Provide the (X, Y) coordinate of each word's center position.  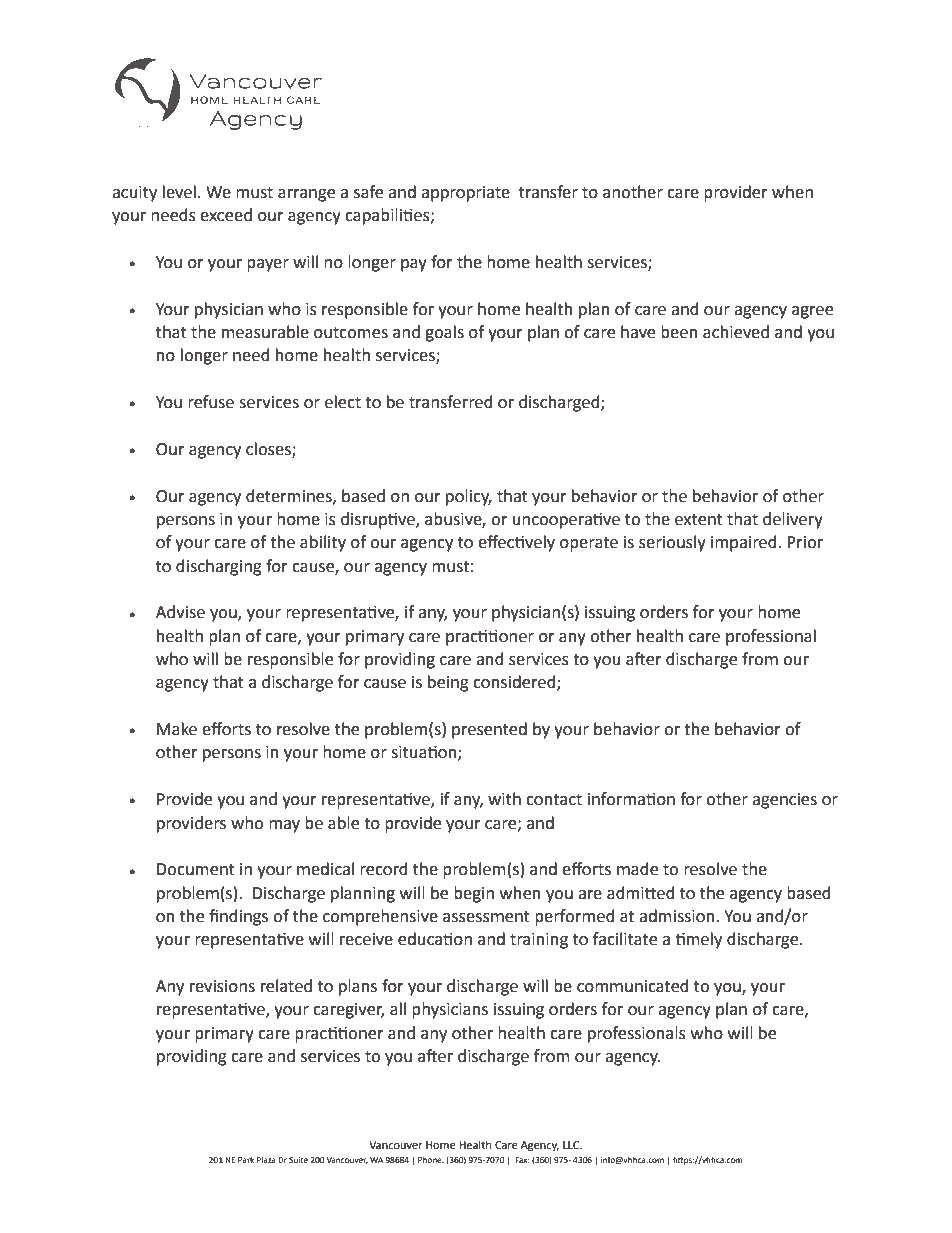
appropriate (465, 194)
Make (177, 729)
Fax (522, 1160)
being (448, 683)
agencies (784, 801)
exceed (226, 215)
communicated (633, 986)
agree (812, 312)
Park (246, 1160)
